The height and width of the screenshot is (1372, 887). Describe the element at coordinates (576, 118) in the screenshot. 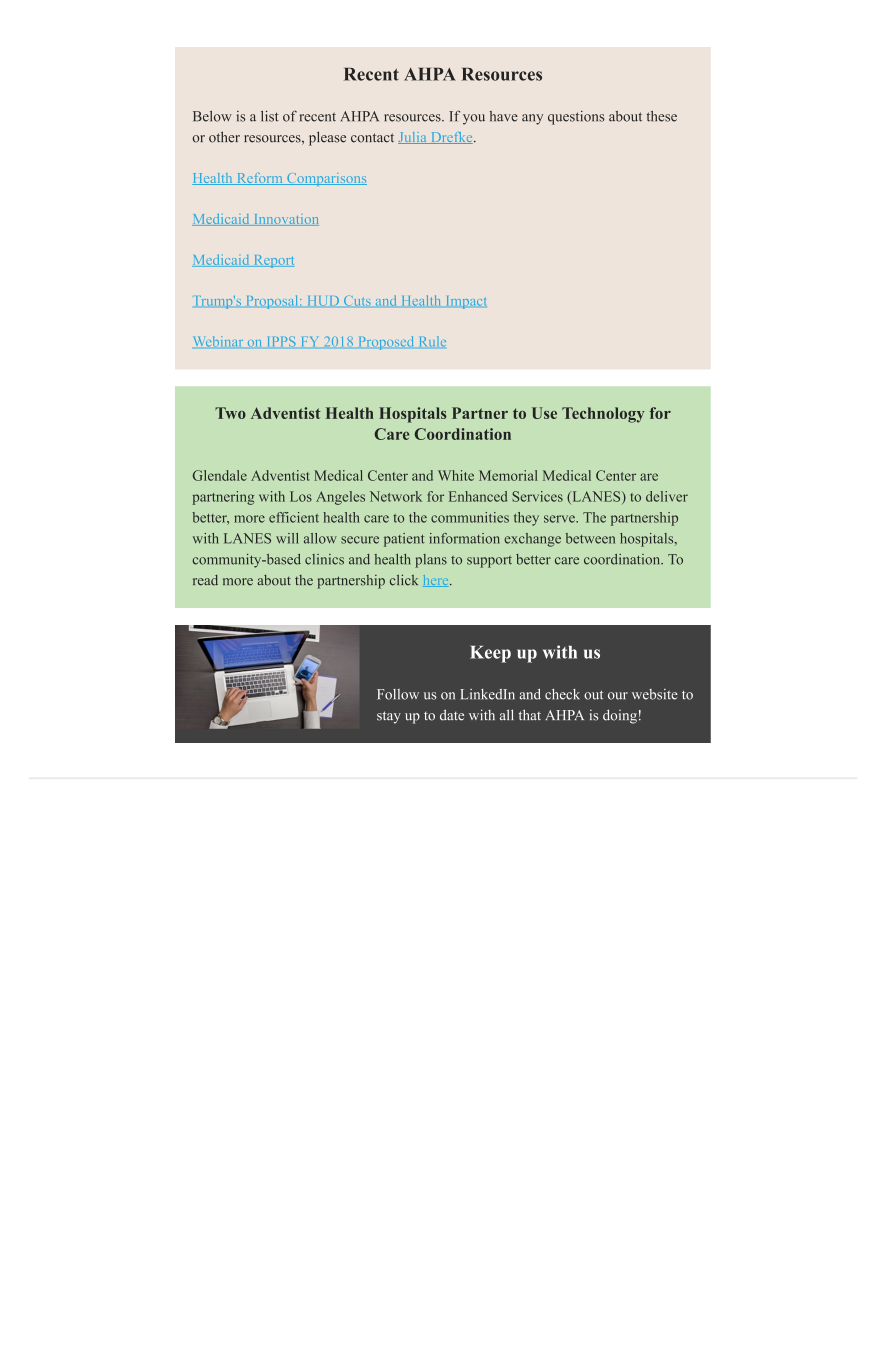

I see `questions` at that location.
